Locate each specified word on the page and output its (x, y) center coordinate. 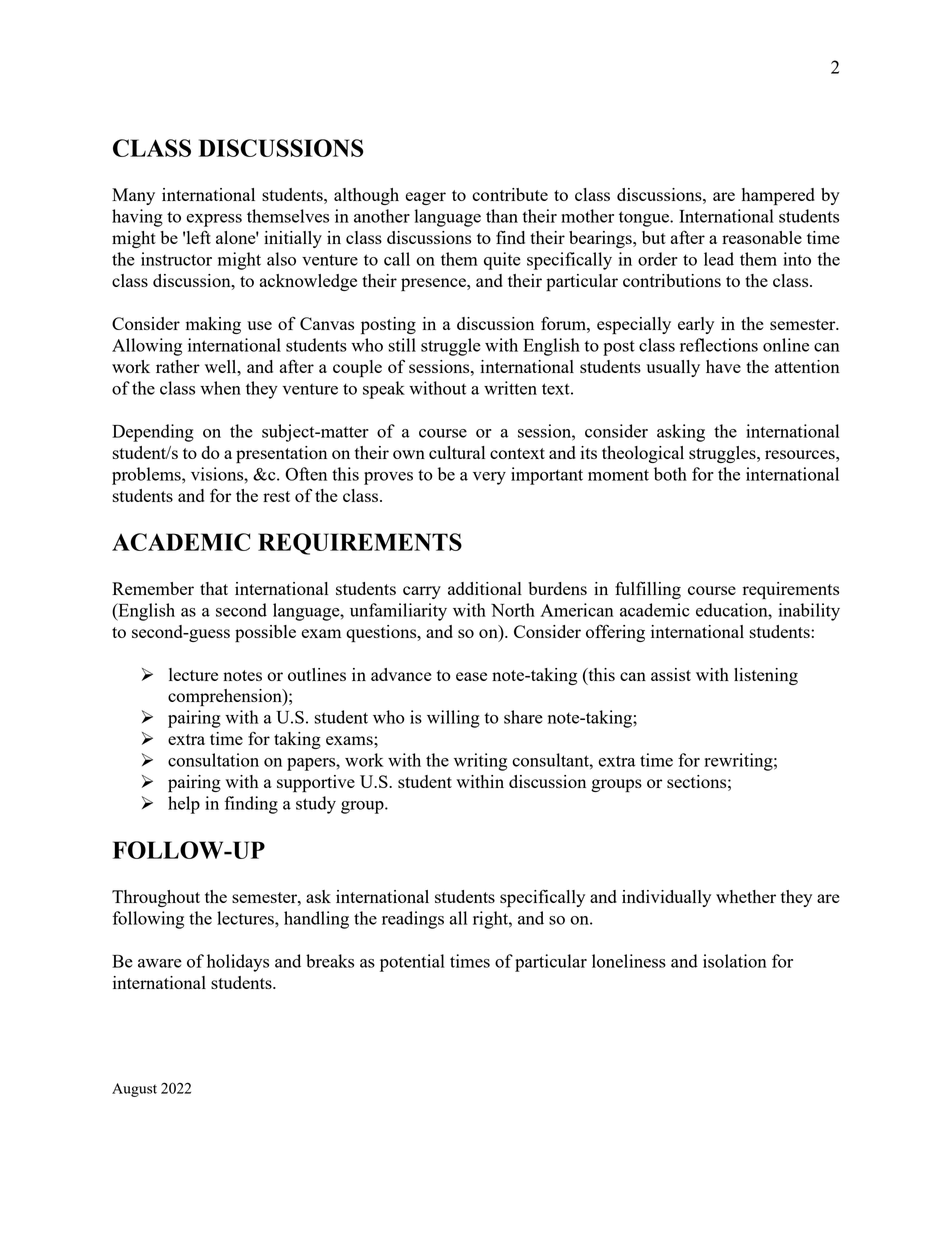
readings (413, 920)
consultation (213, 760)
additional (485, 588)
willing (453, 719)
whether (746, 896)
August (134, 1090)
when (220, 388)
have (723, 366)
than (502, 216)
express (214, 220)
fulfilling (648, 590)
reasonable (762, 237)
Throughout (156, 898)
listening (766, 676)
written (510, 388)
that (214, 588)
